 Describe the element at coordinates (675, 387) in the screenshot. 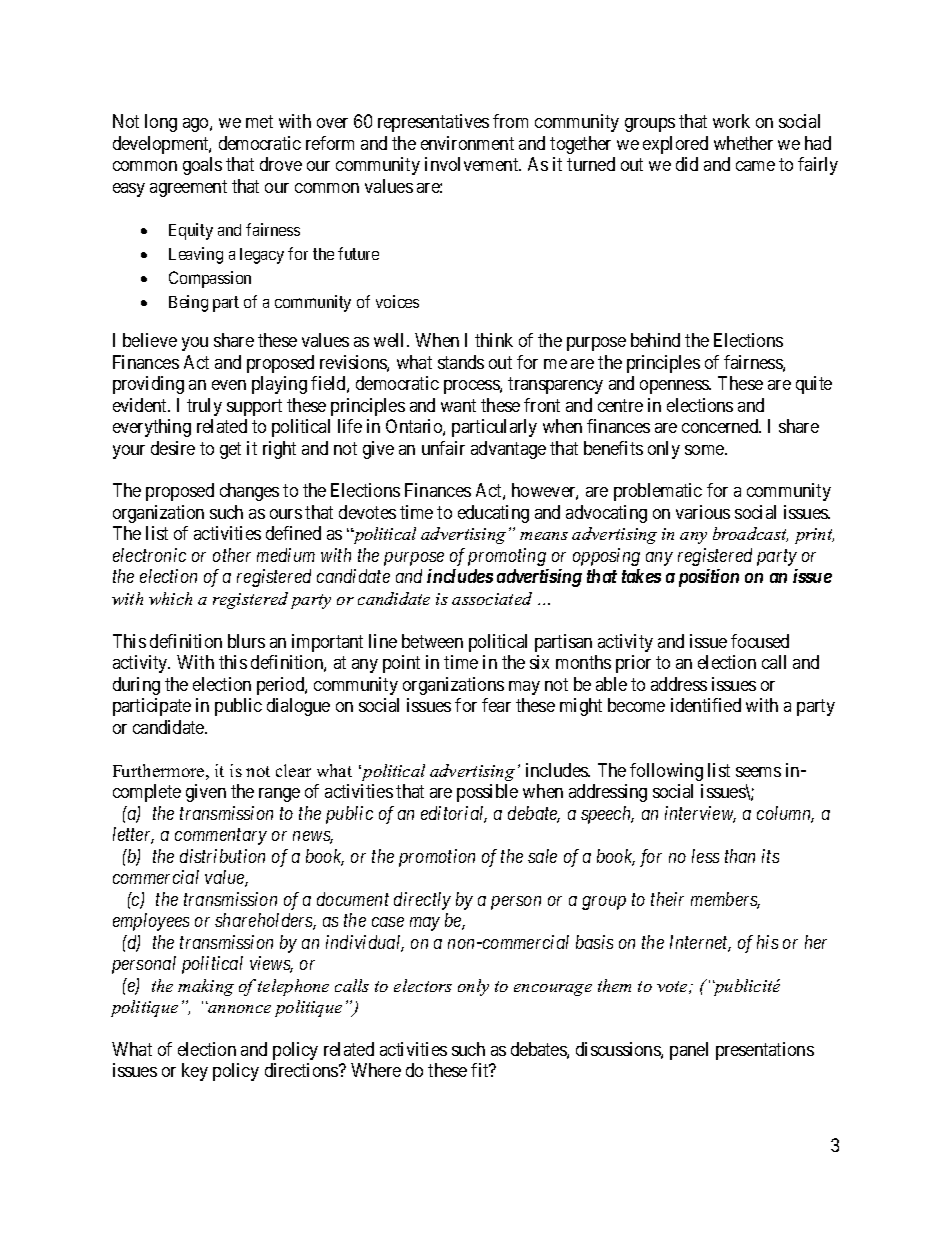

I see `openness` at that location.
